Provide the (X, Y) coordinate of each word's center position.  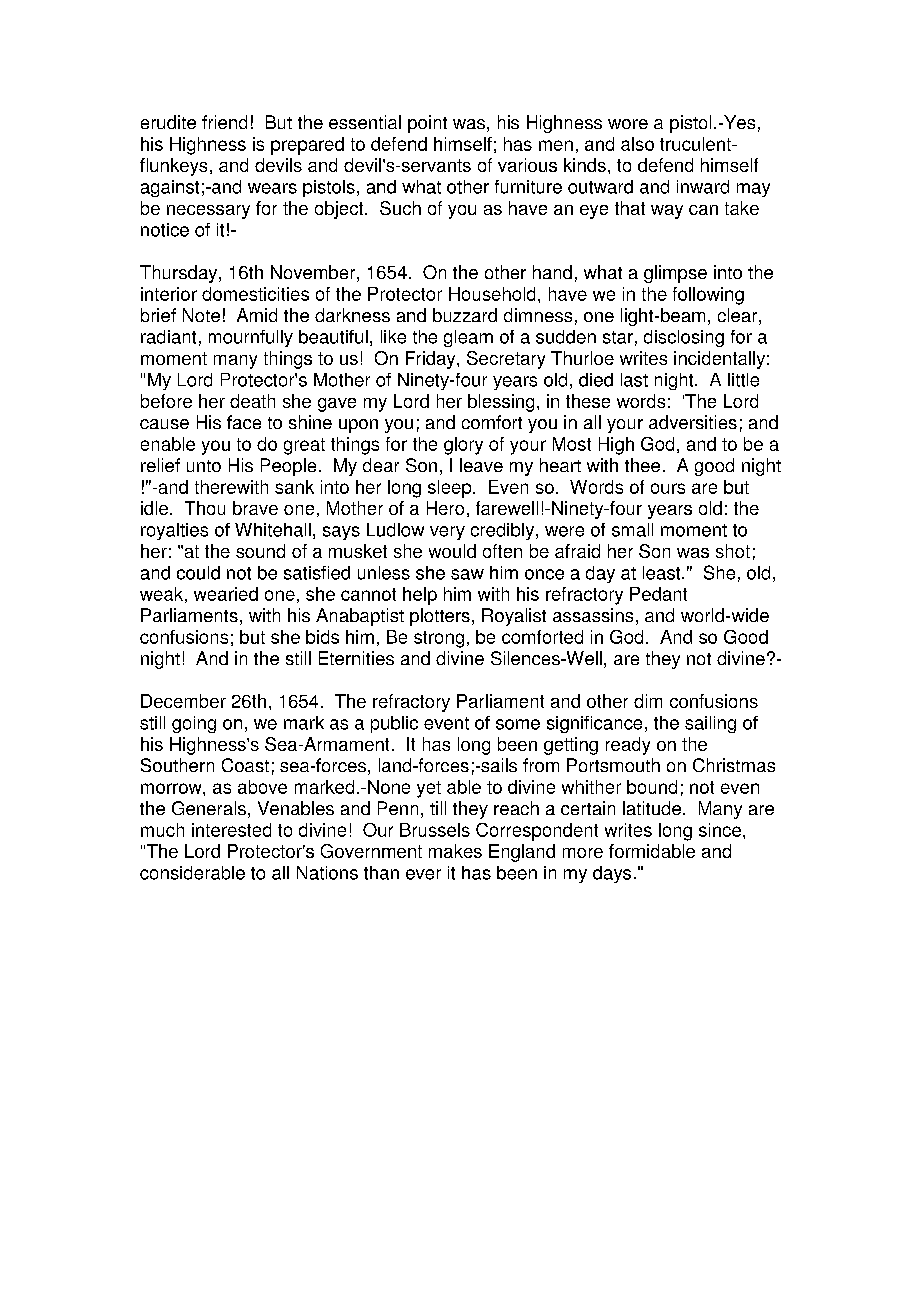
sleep (451, 489)
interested (231, 830)
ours (668, 488)
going (194, 724)
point (427, 124)
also (637, 144)
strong (439, 639)
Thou (205, 508)
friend (224, 122)
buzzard (465, 315)
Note (201, 315)
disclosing (684, 338)
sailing (710, 724)
